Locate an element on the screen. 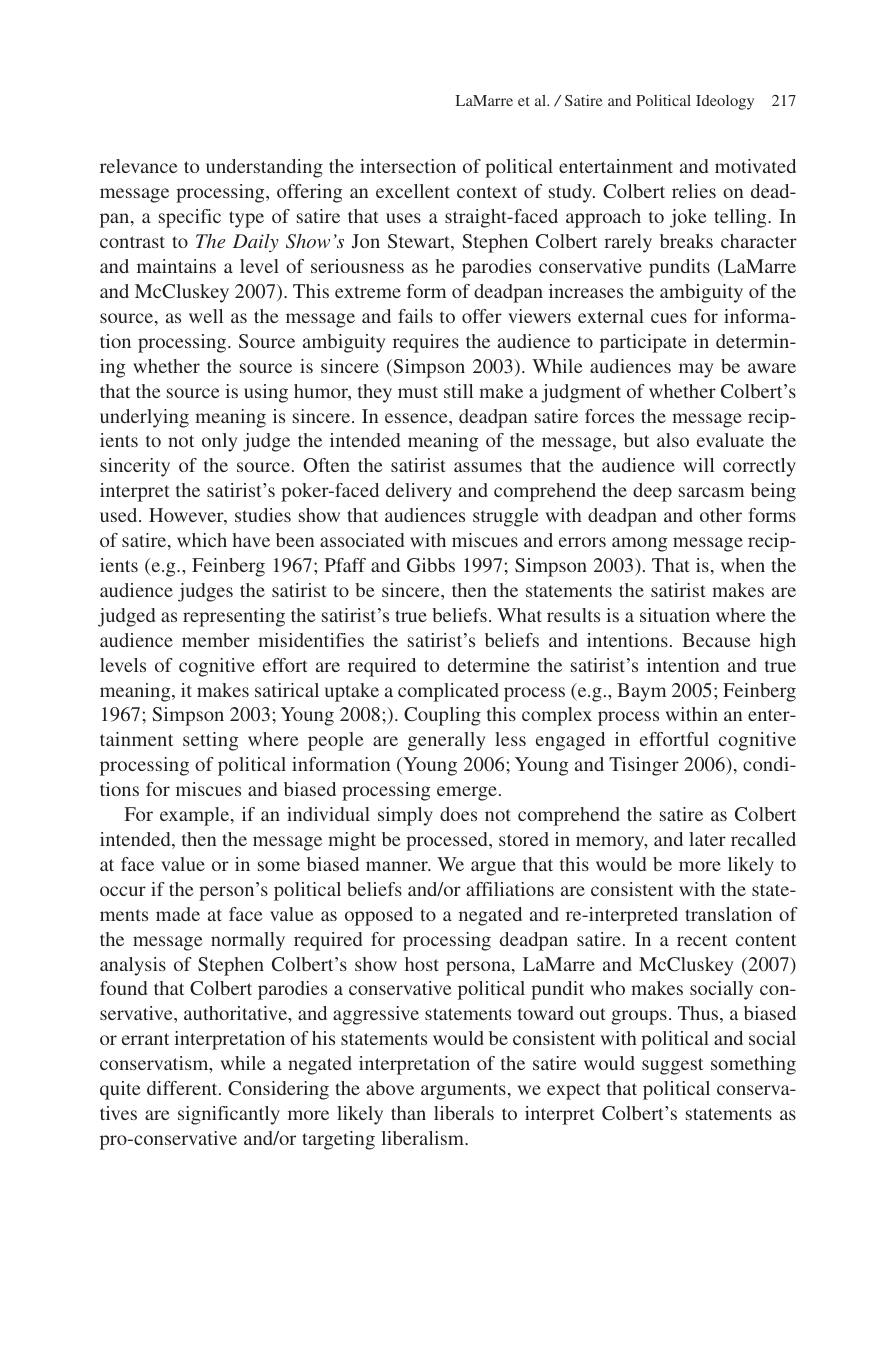  significantly is located at coordinates (229, 1115).
